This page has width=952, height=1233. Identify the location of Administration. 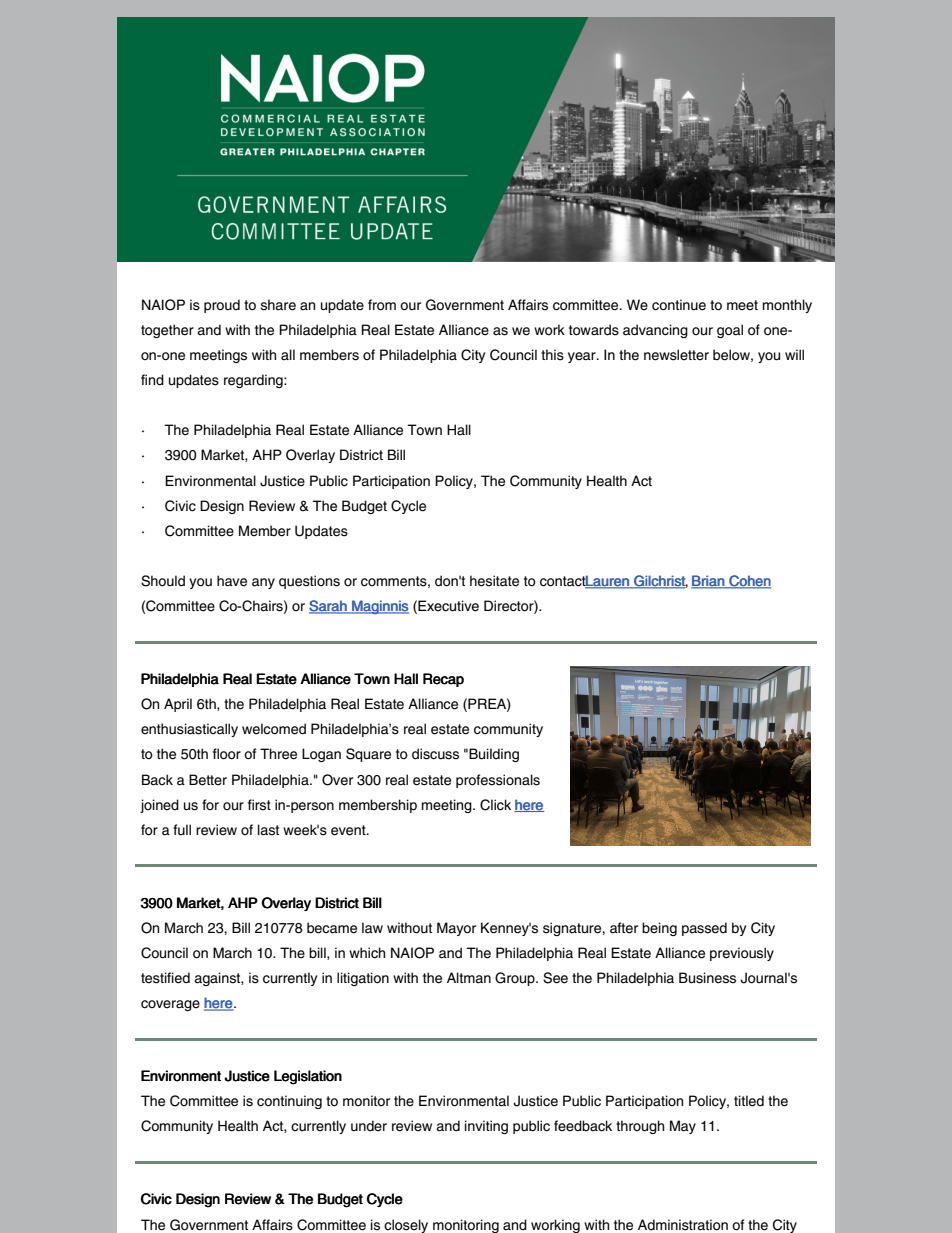
(683, 1225).
